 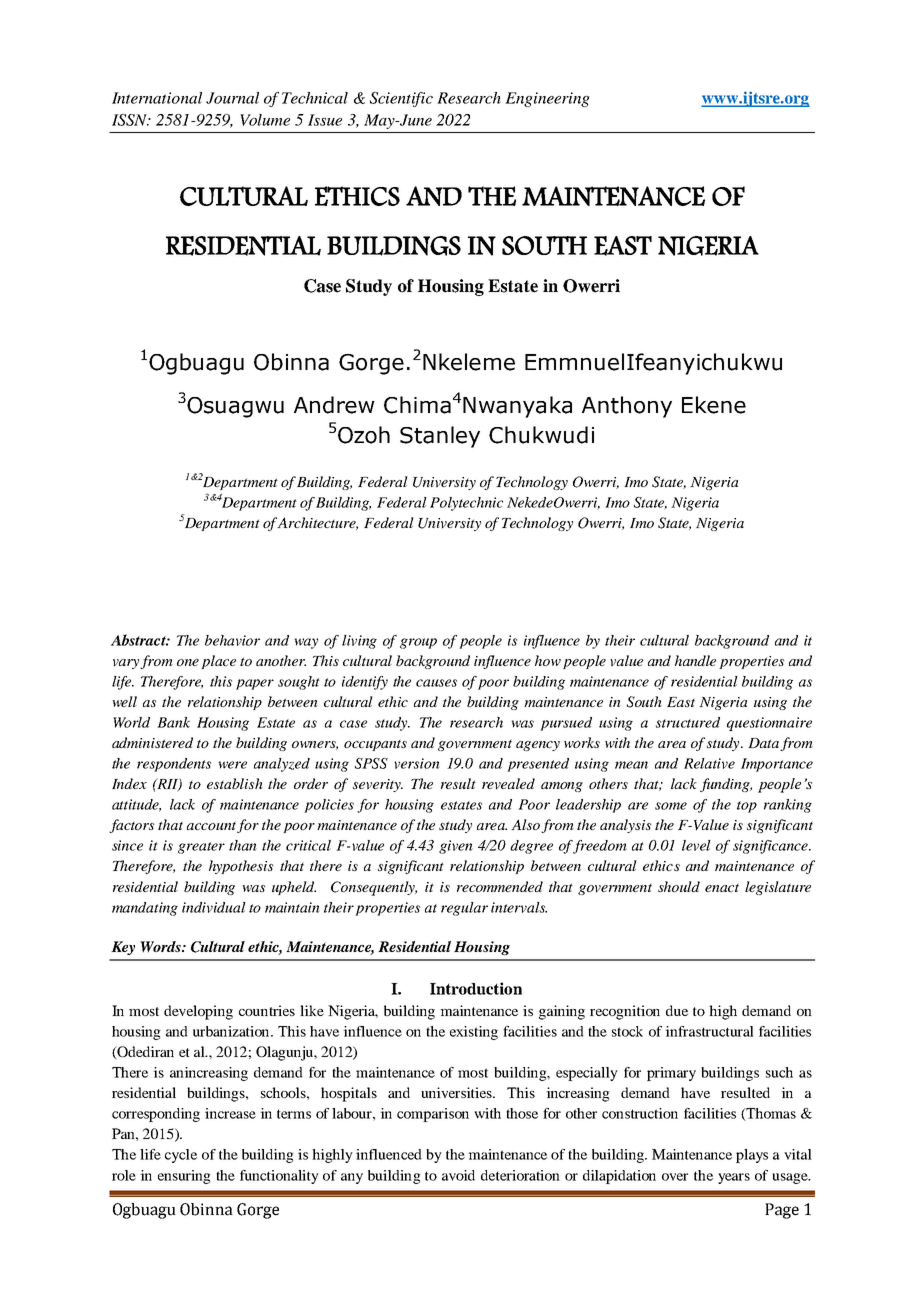 What do you see at coordinates (184, 1177) in the screenshot?
I see `ensuring` at bounding box center [184, 1177].
